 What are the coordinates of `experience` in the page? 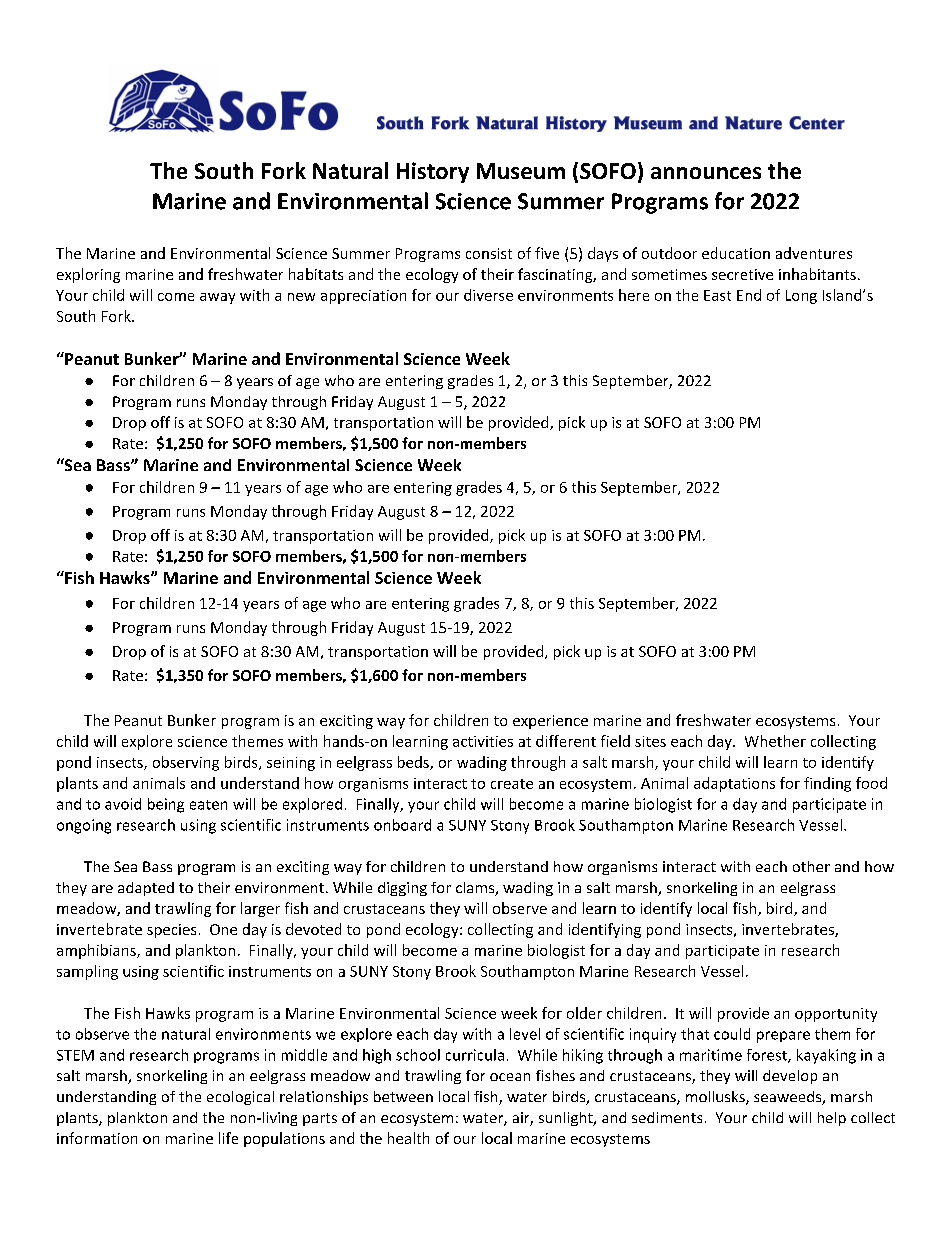 It's located at (550, 722).
